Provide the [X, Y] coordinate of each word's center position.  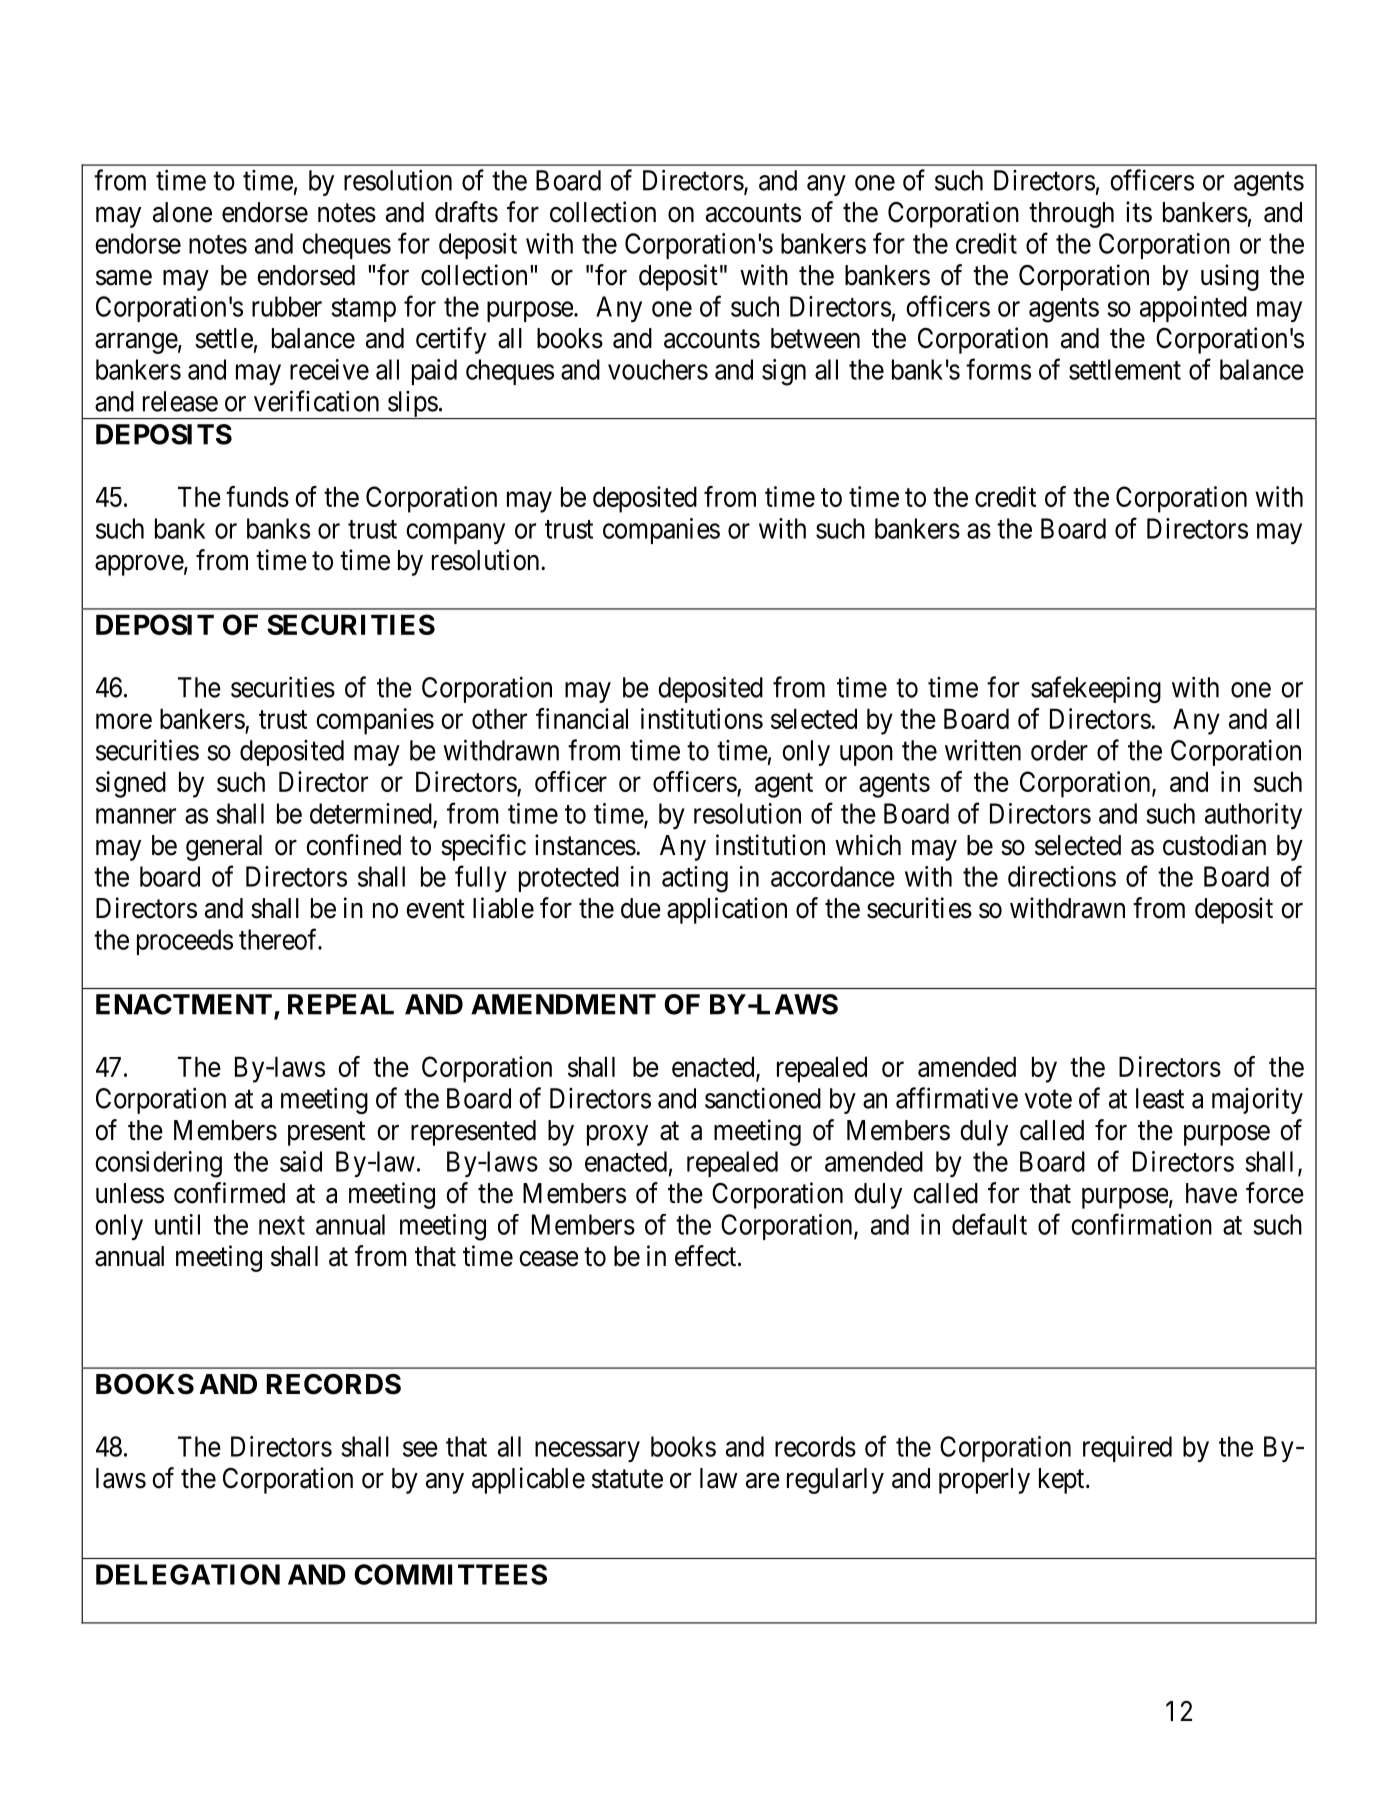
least [1160, 1098]
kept [1063, 1481]
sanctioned [763, 1098]
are [763, 1481]
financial [582, 718]
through [1071, 215]
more [124, 721]
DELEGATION [188, 1574]
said [301, 1161]
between [815, 338]
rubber [287, 306]
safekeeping [1096, 689]
